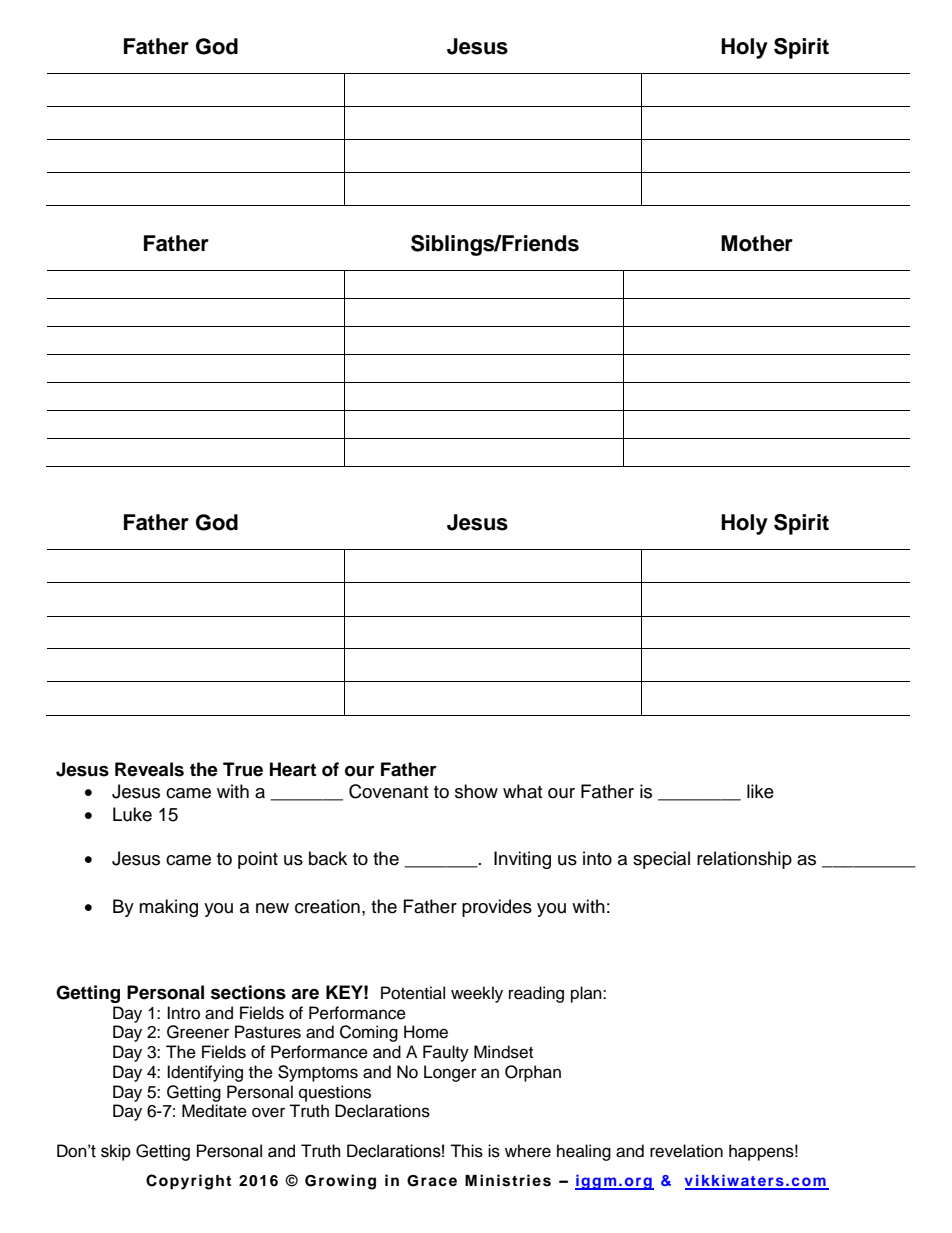 The image size is (952, 1233). Describe the element at coordinates (168, 908) in the image. I see `making` at that location.
